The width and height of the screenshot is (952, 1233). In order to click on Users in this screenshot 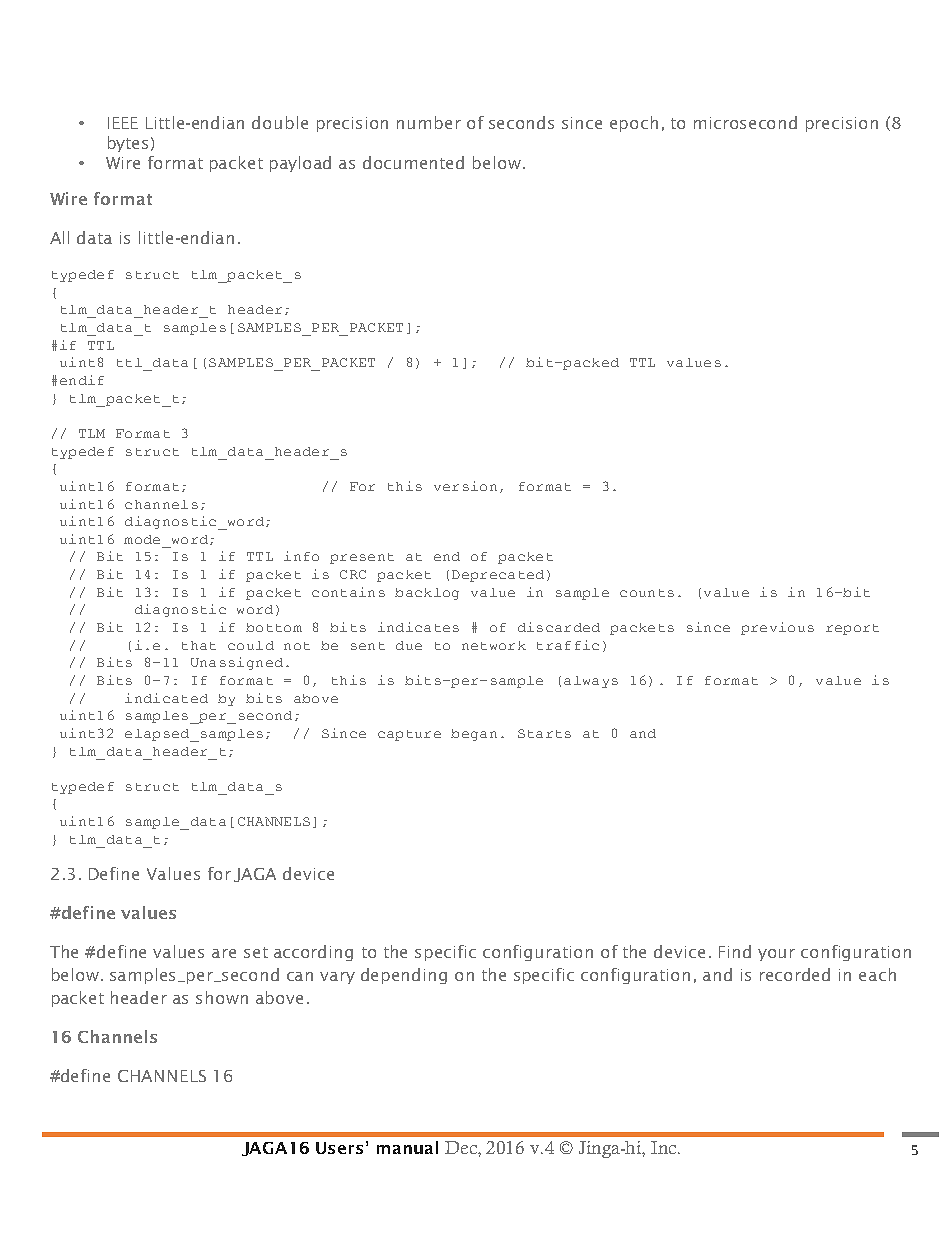, I will do `click(339, 1148)`.
